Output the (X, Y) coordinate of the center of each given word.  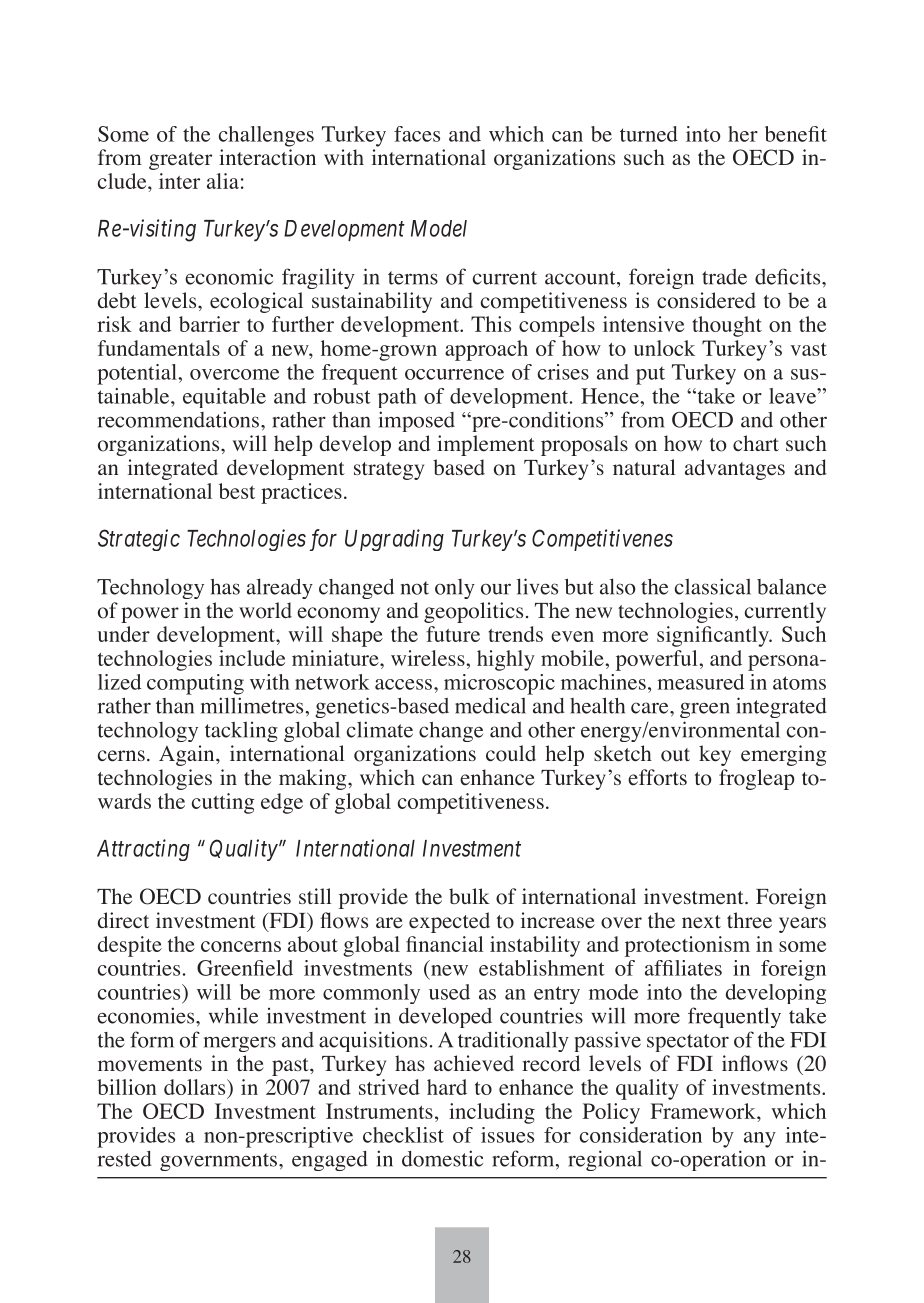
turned (649, 134)
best (237, 491)
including (492, 1113)
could (511, 753)
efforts (657, 777)
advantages (735, 469)
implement (486, 445)
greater (180, 161)
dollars (196, 1087)
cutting (223, 803)
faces (417, 134)
